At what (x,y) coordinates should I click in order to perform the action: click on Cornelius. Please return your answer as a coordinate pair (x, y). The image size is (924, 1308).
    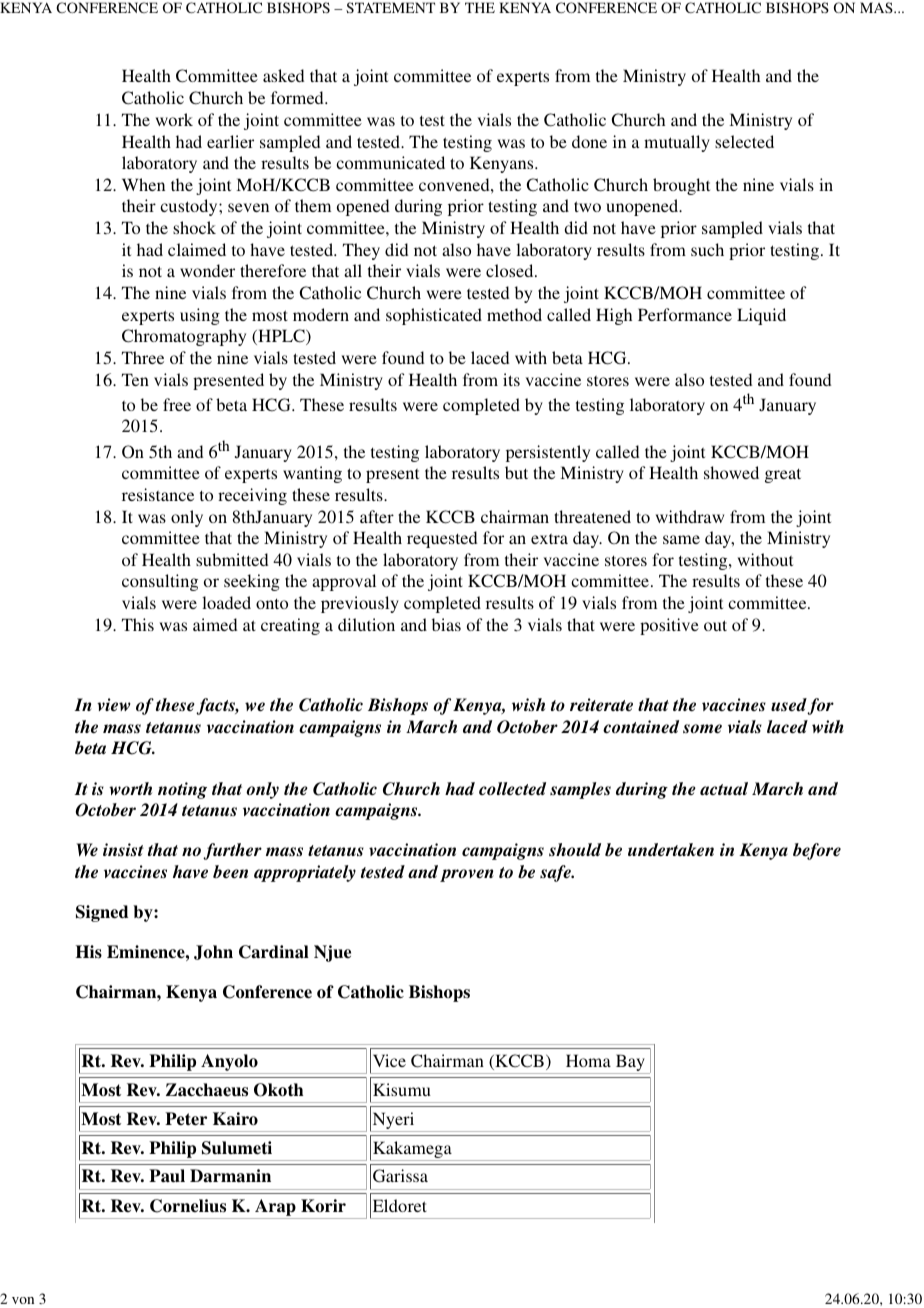
    Looking at the image, I should click on (188, 1206).
